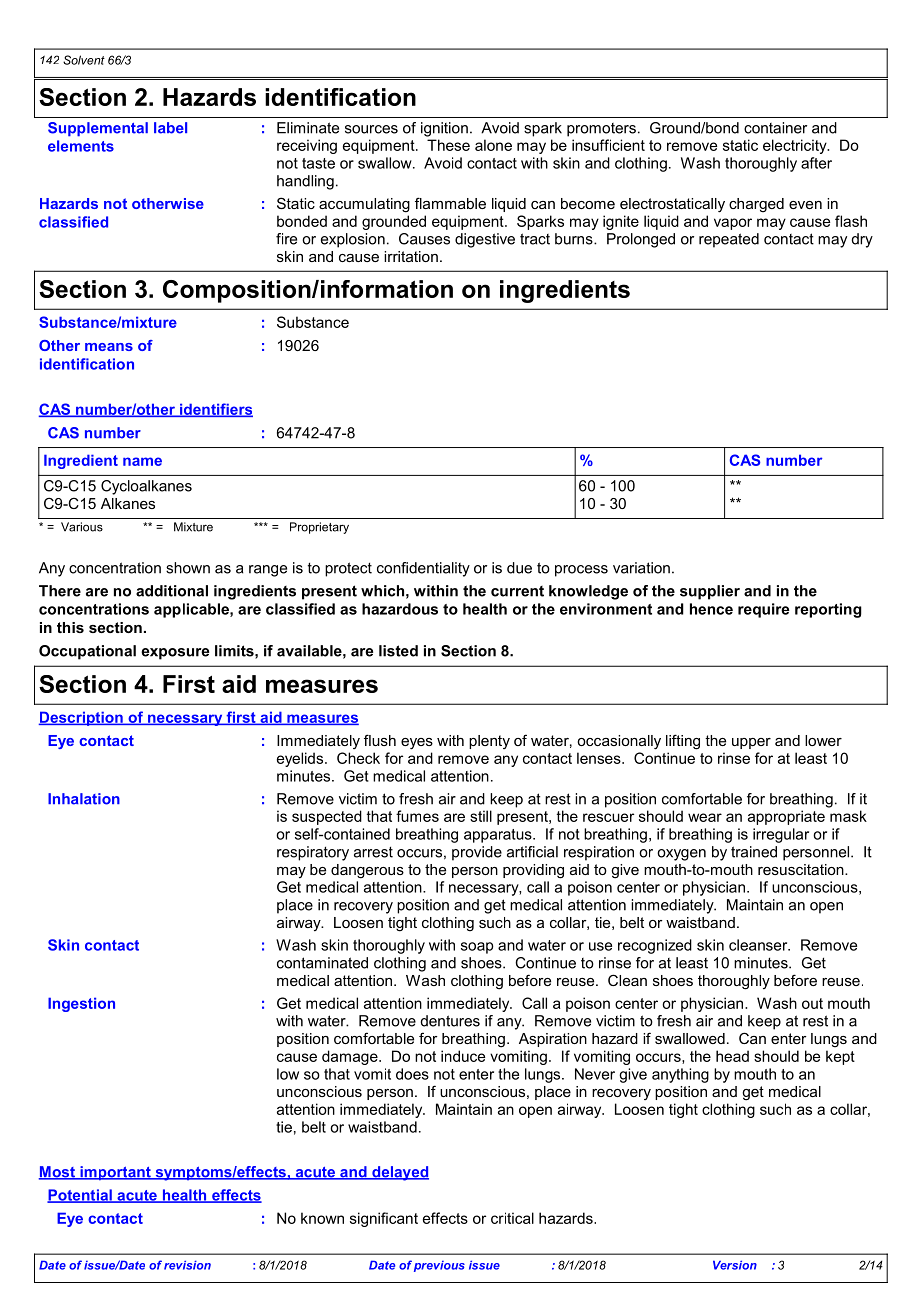 This screenshot has height=1308, width=924. Describe the element at coordinates (170, 128) in the screenshot. I see `label` at that location.
